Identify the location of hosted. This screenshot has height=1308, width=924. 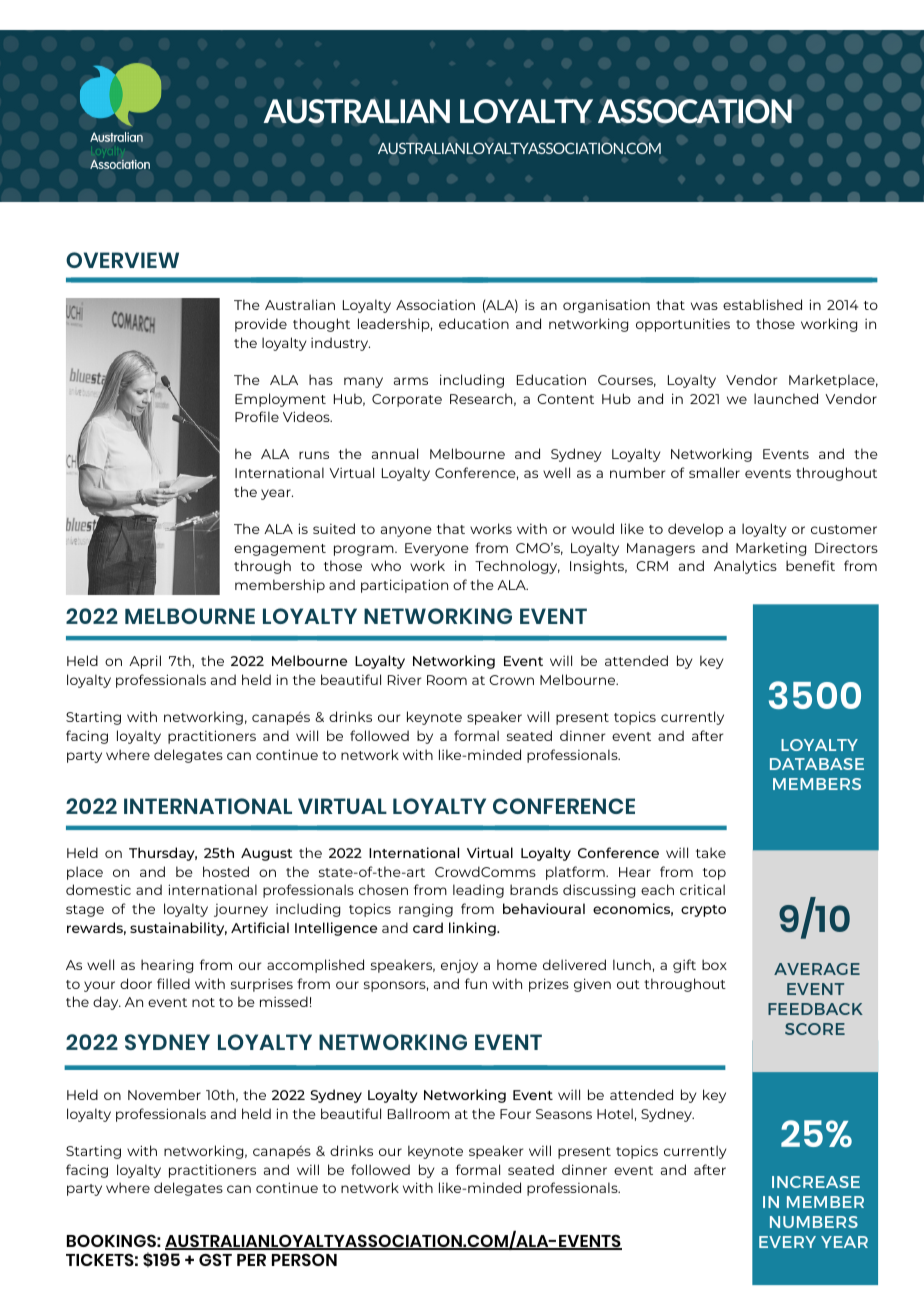
(226, 871).
